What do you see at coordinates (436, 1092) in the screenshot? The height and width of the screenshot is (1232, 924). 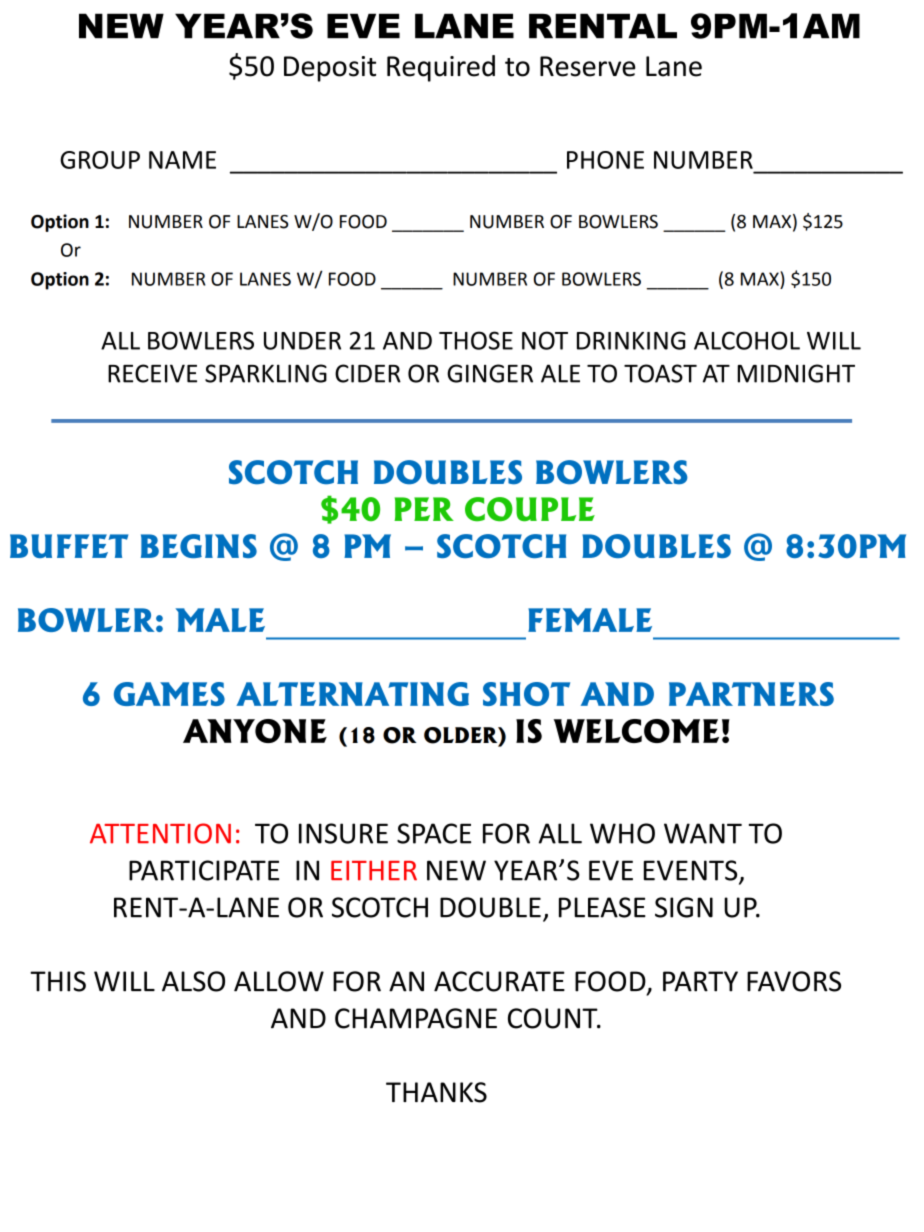 I see `THANKS` at bounding box center [436, 1092].
